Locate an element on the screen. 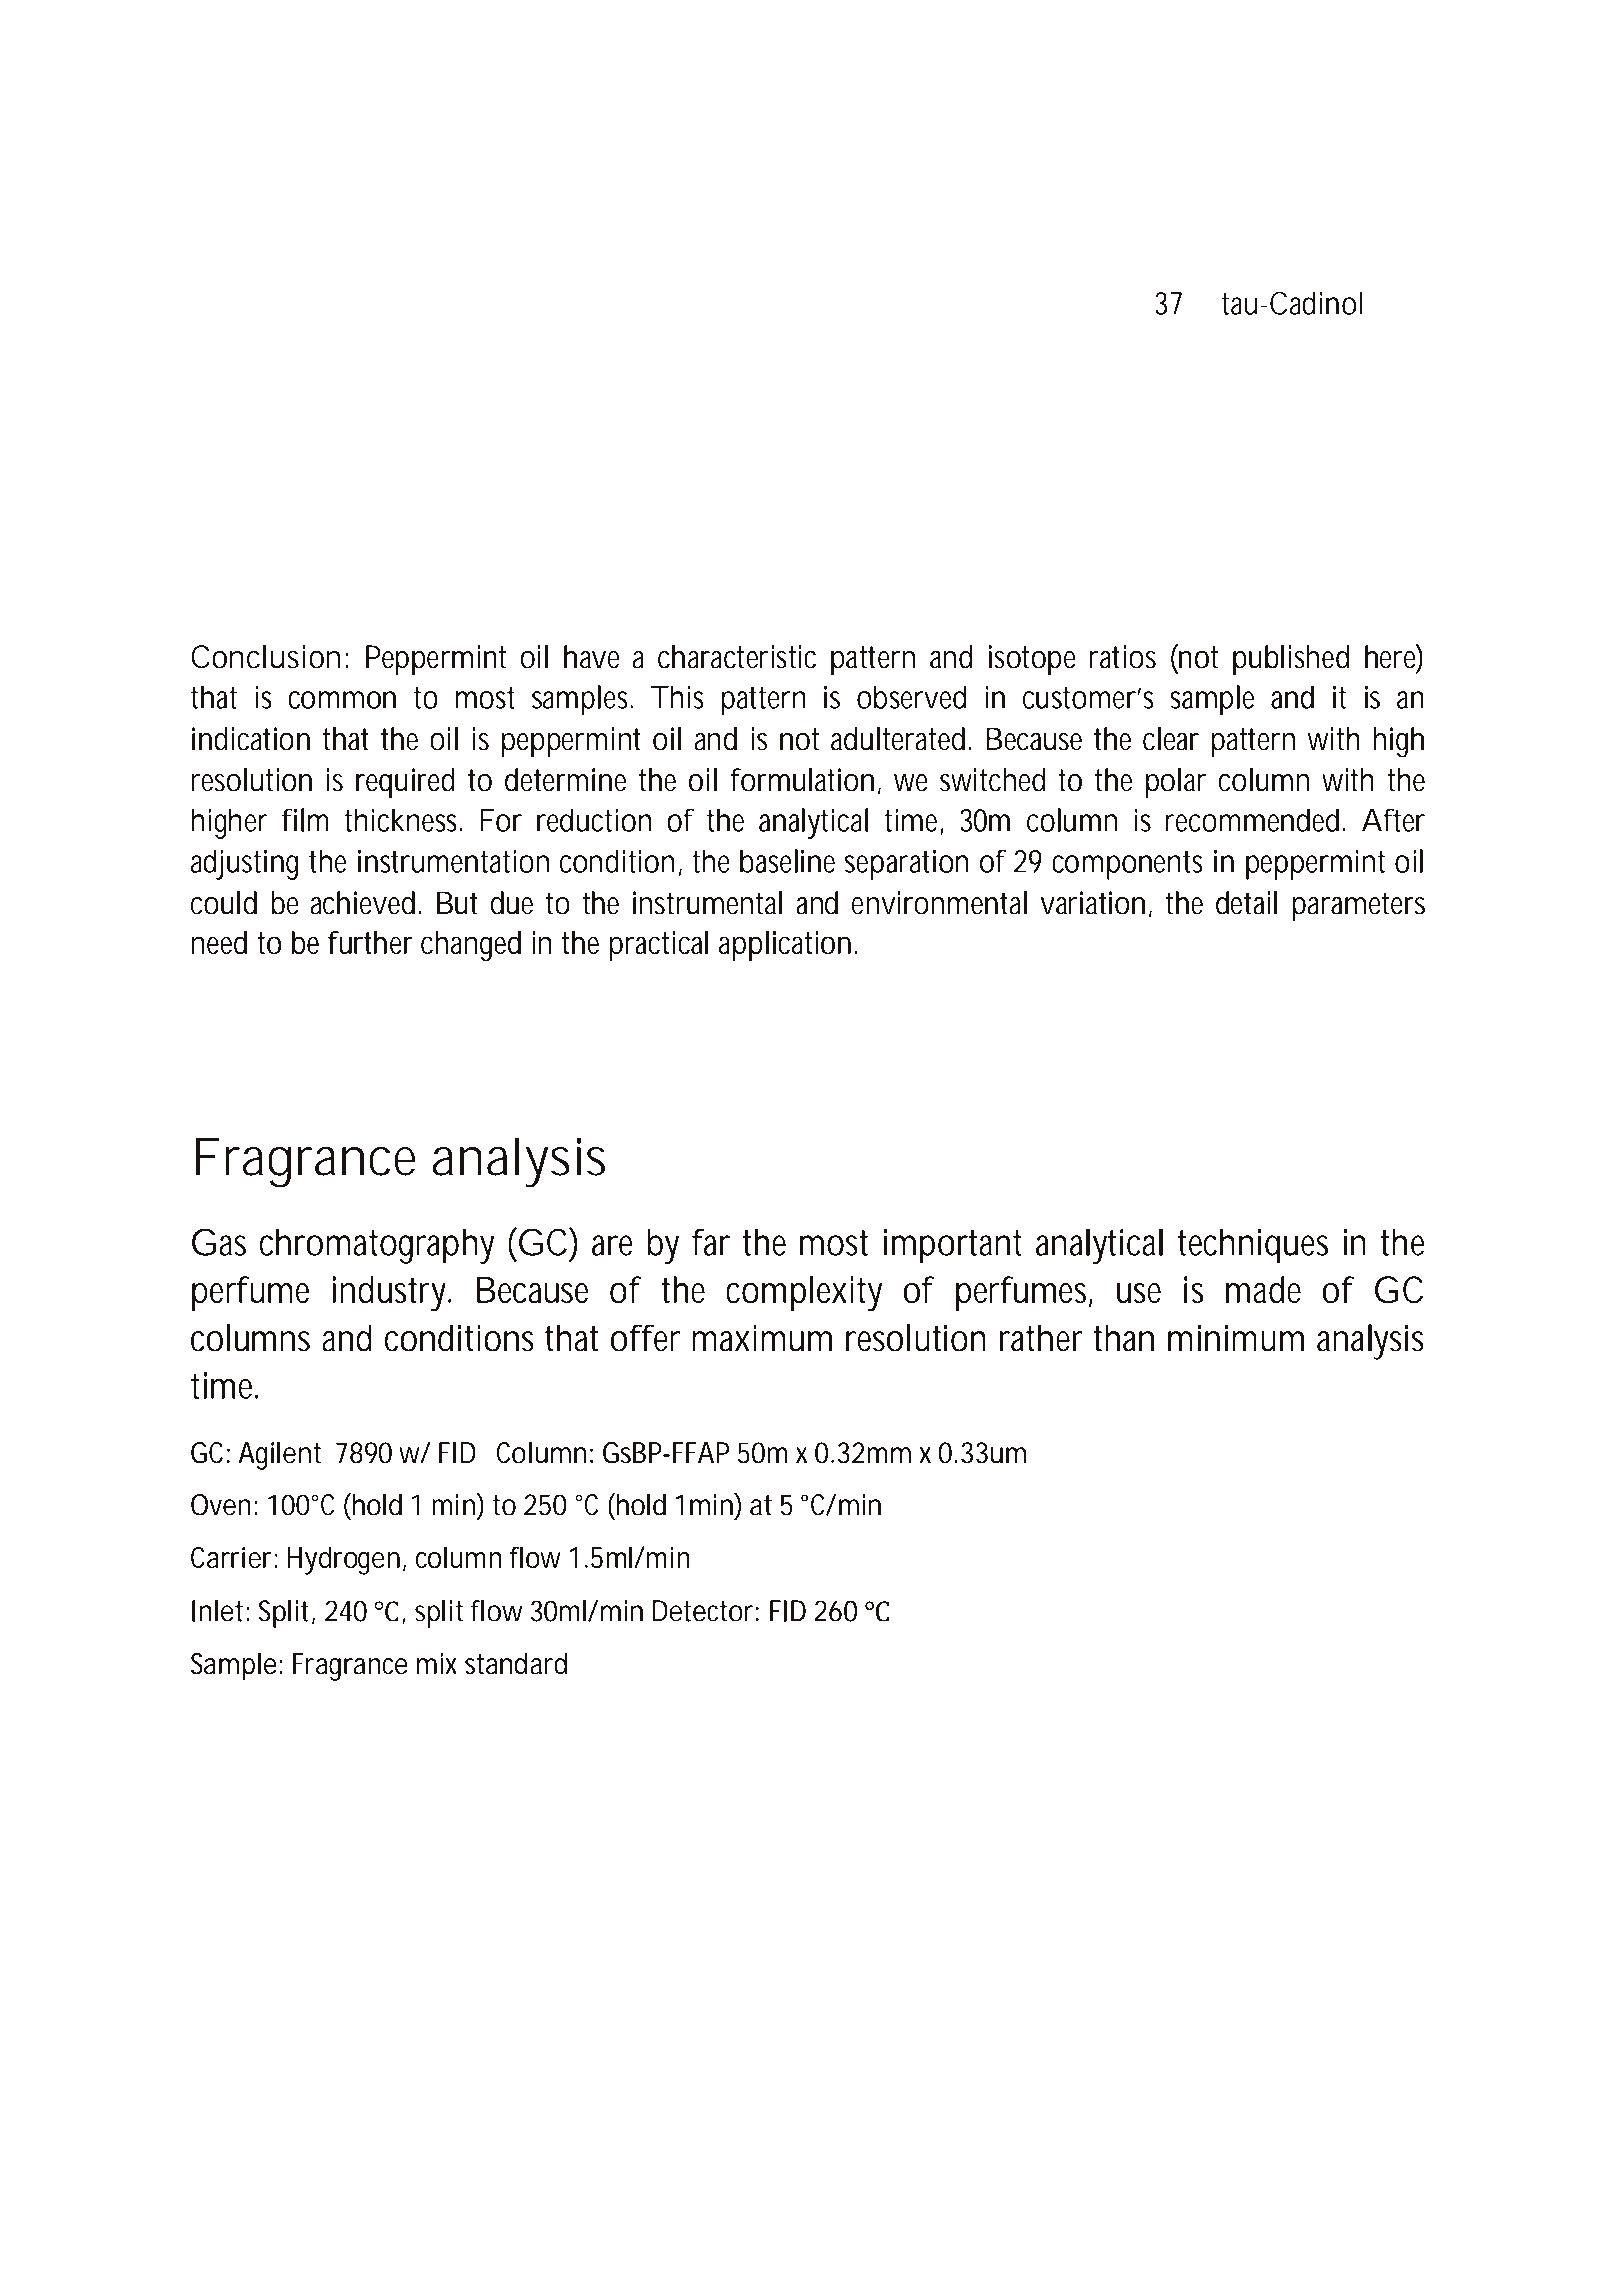 This screenshot has width=1614, height=2284. complexity is located at coordinates (804, 1294).
